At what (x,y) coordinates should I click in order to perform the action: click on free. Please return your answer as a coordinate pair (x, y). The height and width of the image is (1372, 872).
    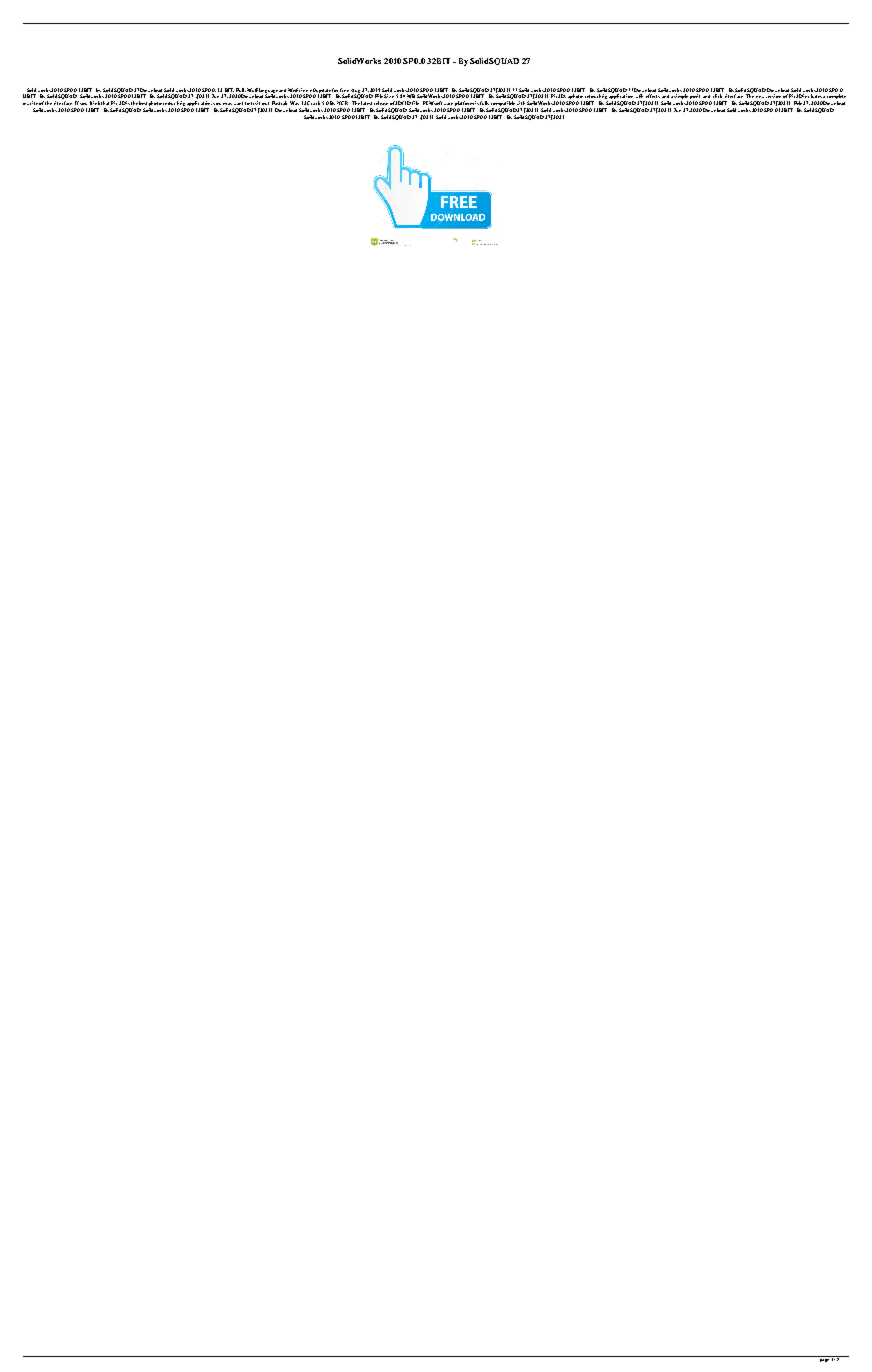
    Looking at the image, I should click on (344, 90).
